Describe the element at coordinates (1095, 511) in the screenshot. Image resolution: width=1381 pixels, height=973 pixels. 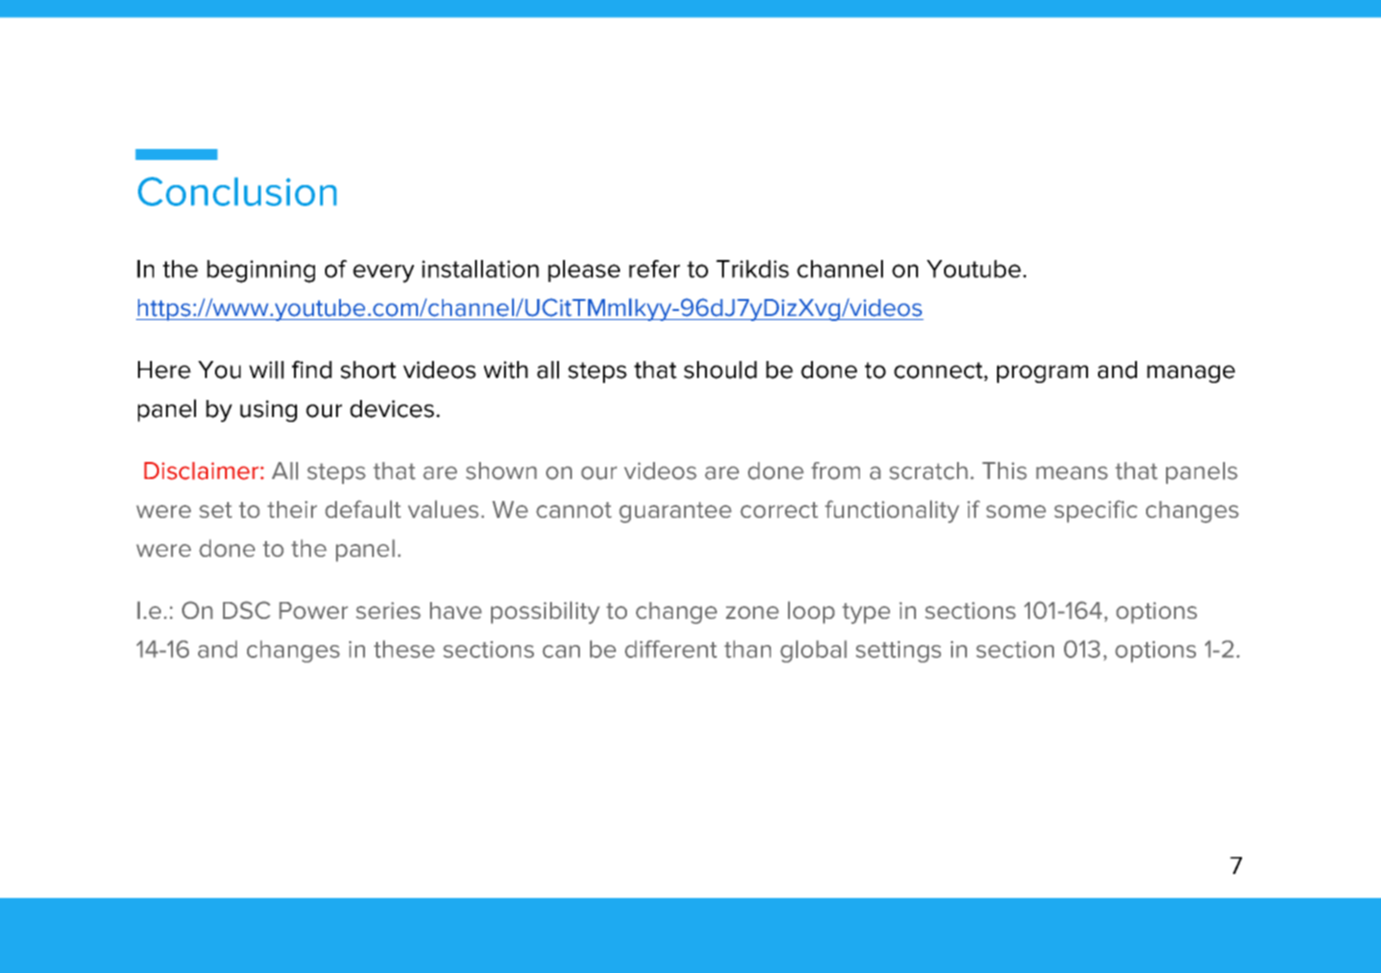
I see `specific` at that location.
